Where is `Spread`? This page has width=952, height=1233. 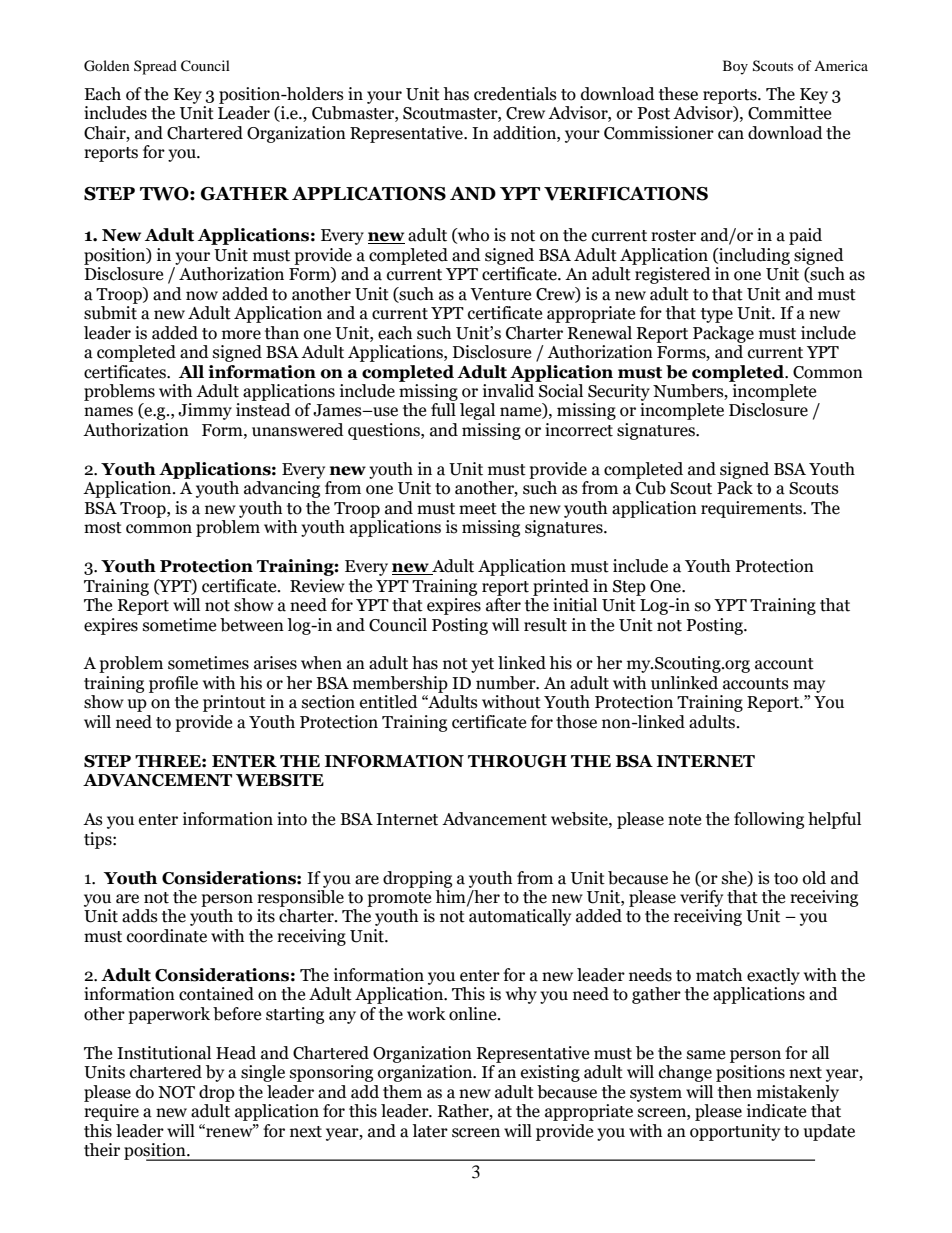 Spread is located at coordinates (155, 67).
